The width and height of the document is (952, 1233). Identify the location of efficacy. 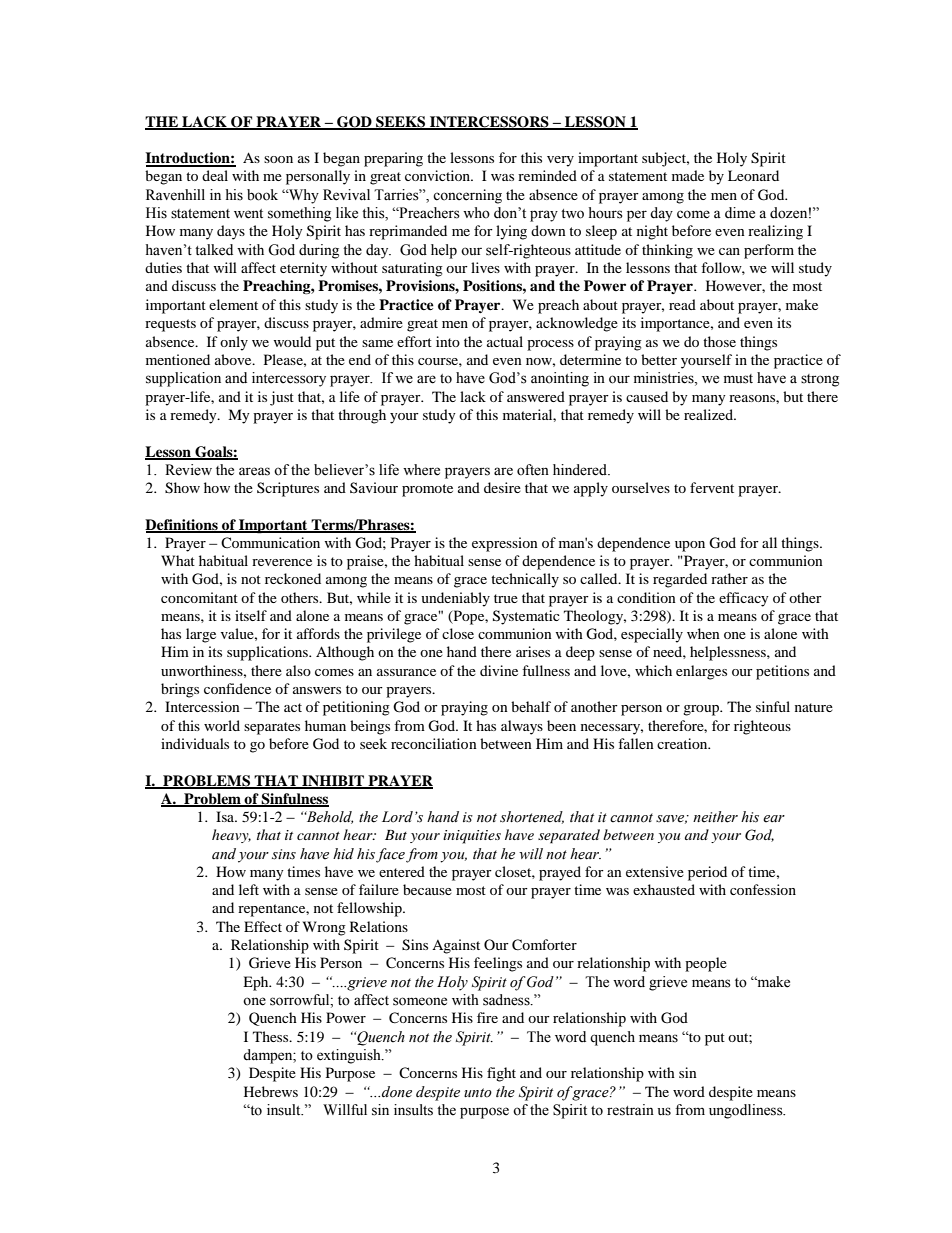
(744, 599).
